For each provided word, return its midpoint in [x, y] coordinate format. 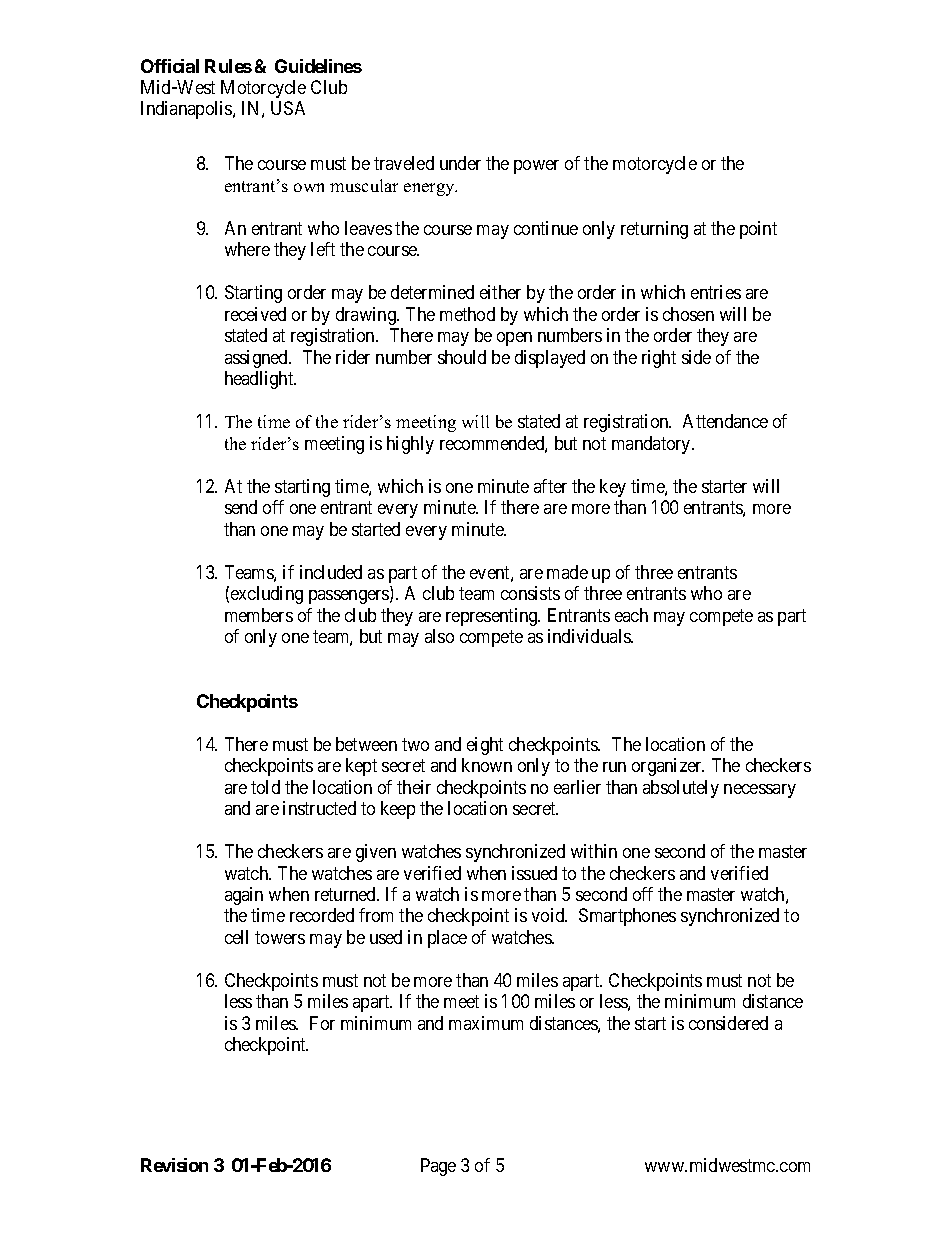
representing [493, 617]
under [460, 163]
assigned [257, 359]
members [259, 615]
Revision [174, 1165]
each [631, 615]
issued [534, 873]
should [462, 357]
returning [654, 230]
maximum [486, 1023]
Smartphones [627, 917]
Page [438, 1167]
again [244, 896]
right [659, 359]
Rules [228, 66]
